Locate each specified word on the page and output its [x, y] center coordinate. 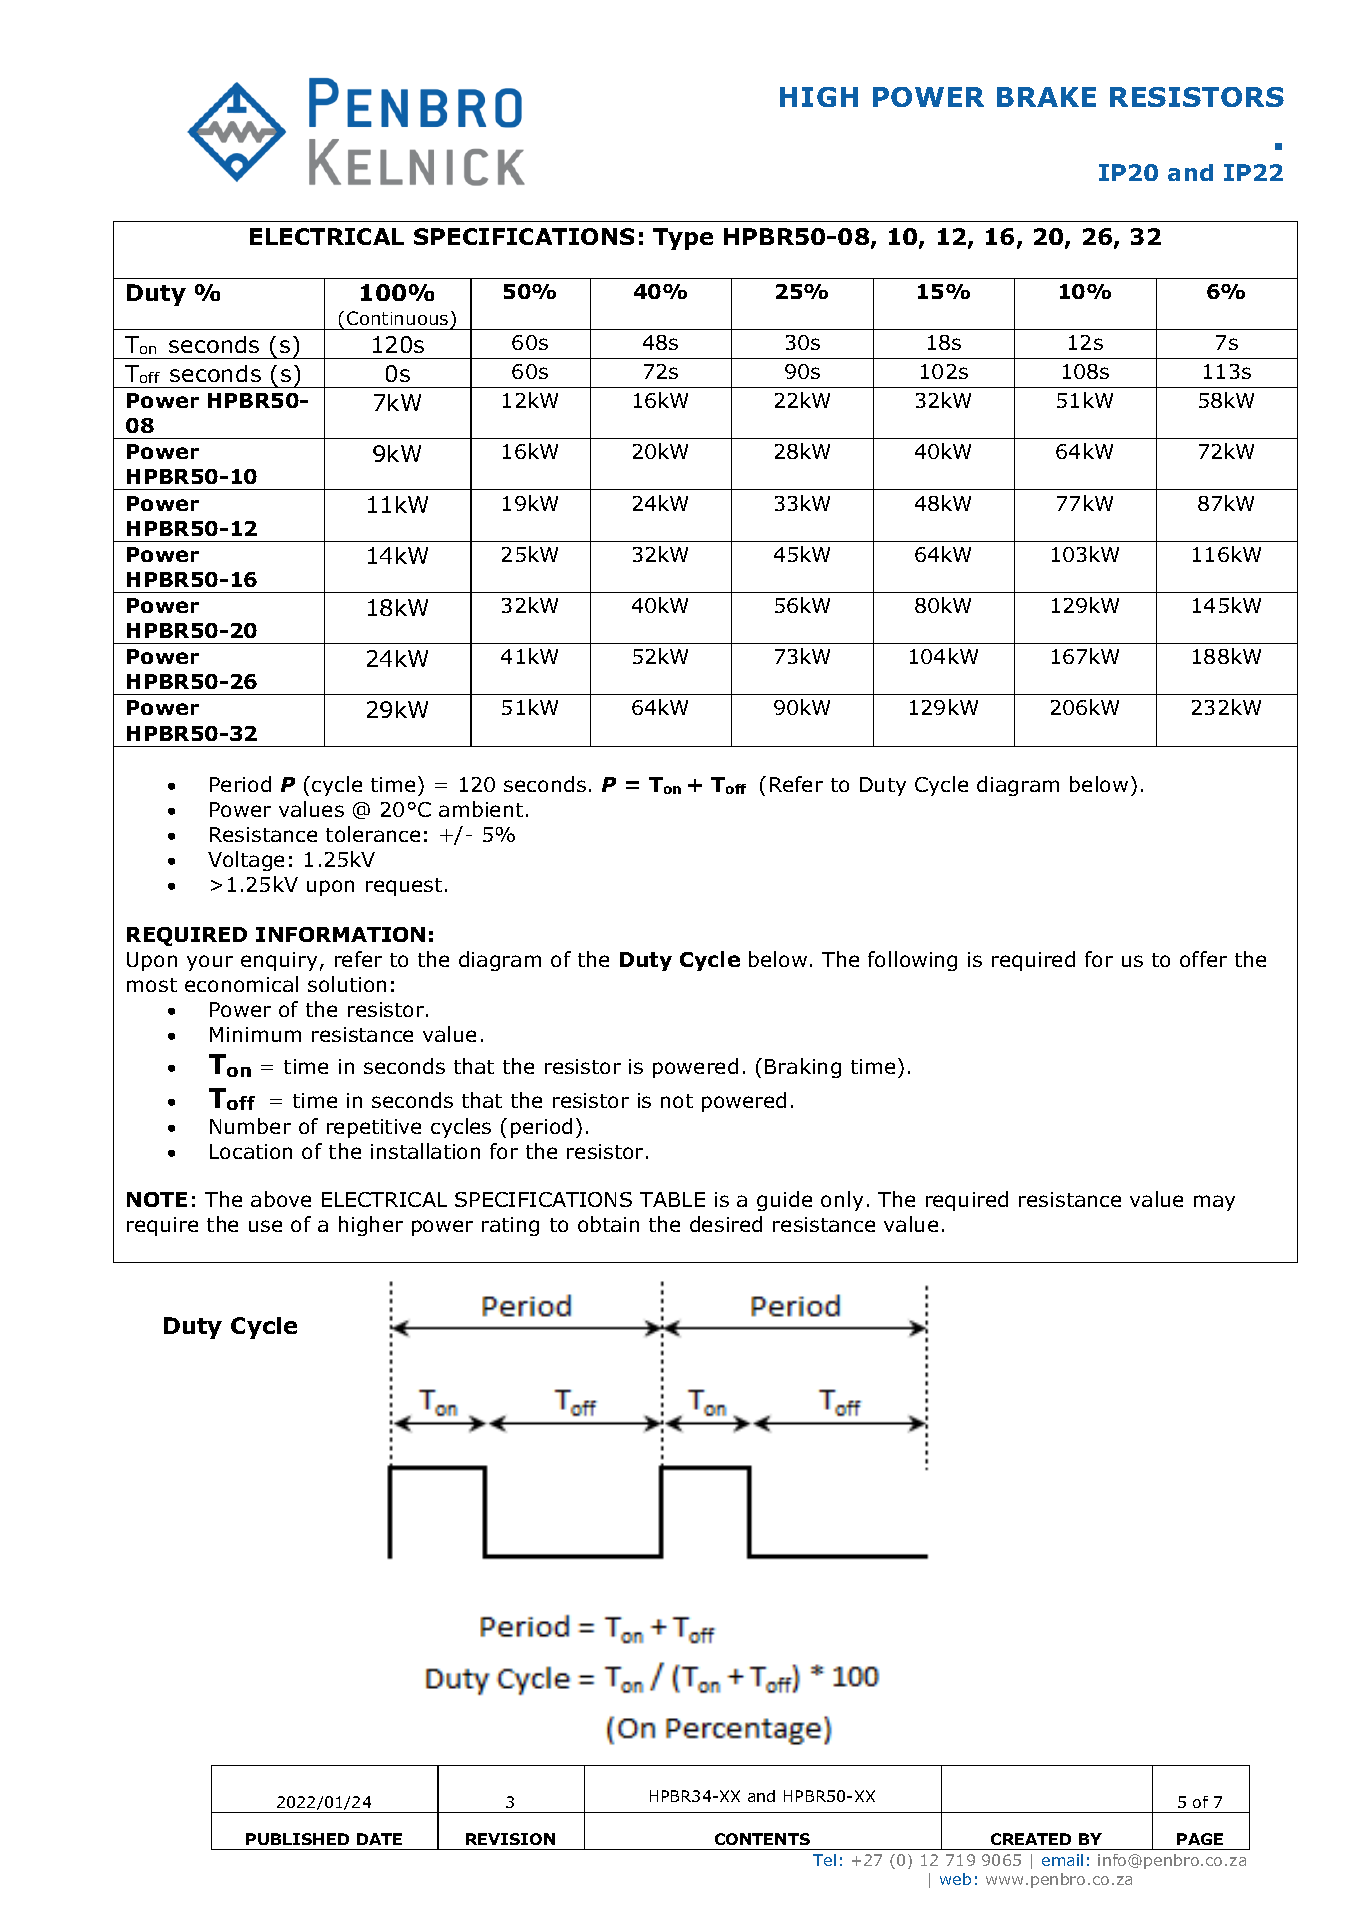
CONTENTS [762, 1839]
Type [683, 239]
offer [1203, 959]
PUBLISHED [297, 1839]
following [912, 961]
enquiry [279, 961]
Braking [803, 1068]
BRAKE [1046, 97]
